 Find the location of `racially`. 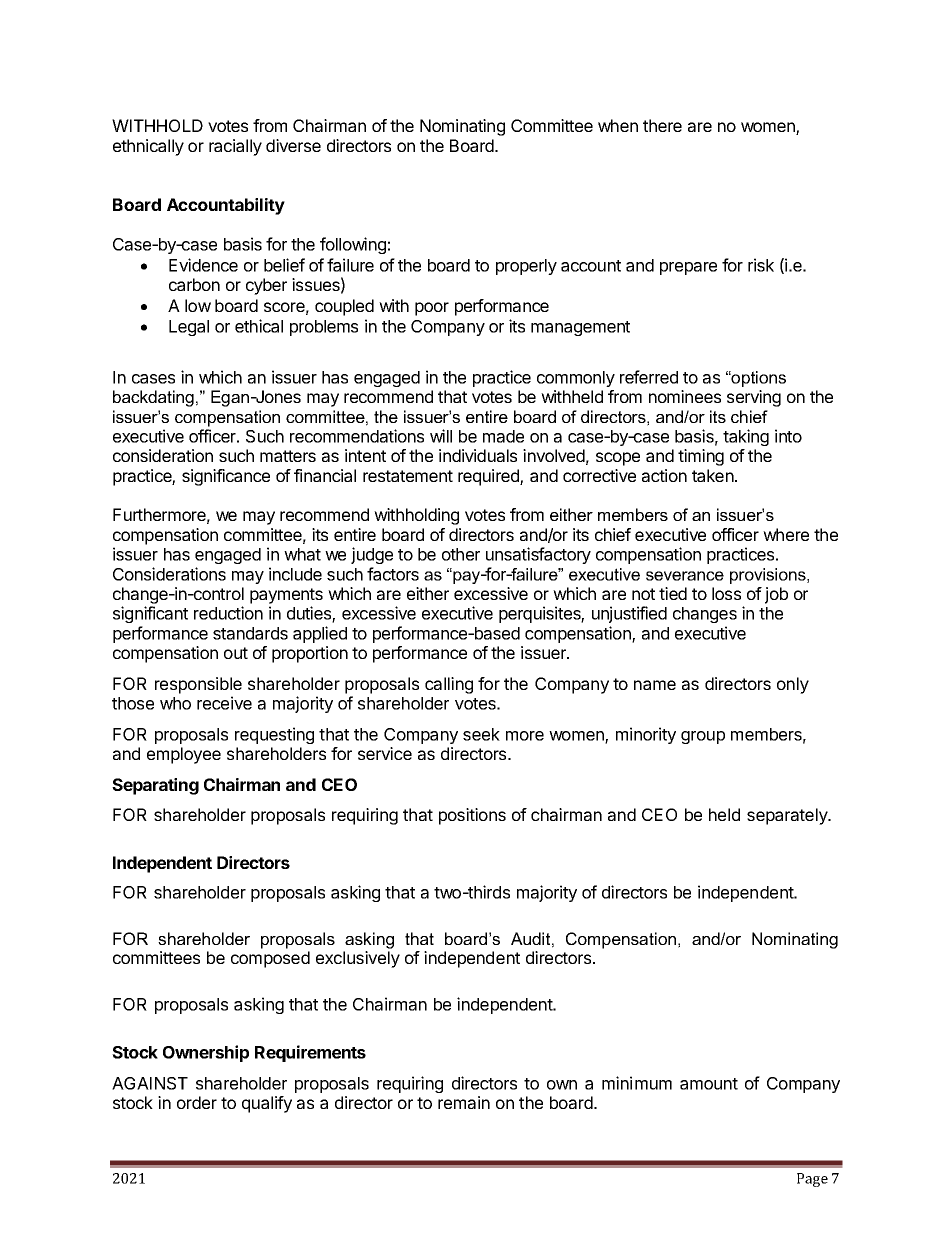

racially is located at coordinates (235, 147).
